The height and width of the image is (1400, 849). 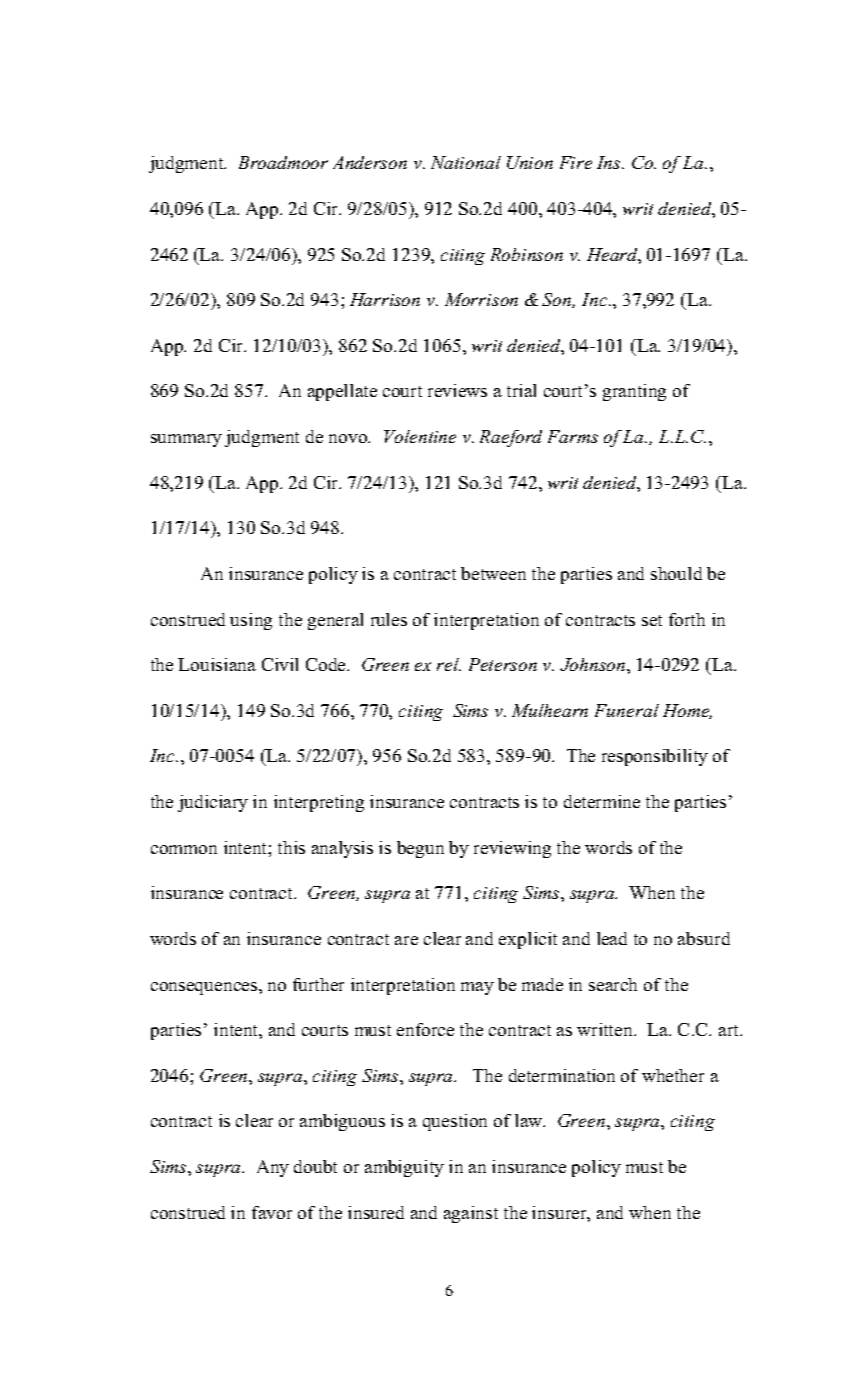 What do you see at coordinates (673, 1075) in the image?
I see `whether` at bounding box center [673, 1075].
